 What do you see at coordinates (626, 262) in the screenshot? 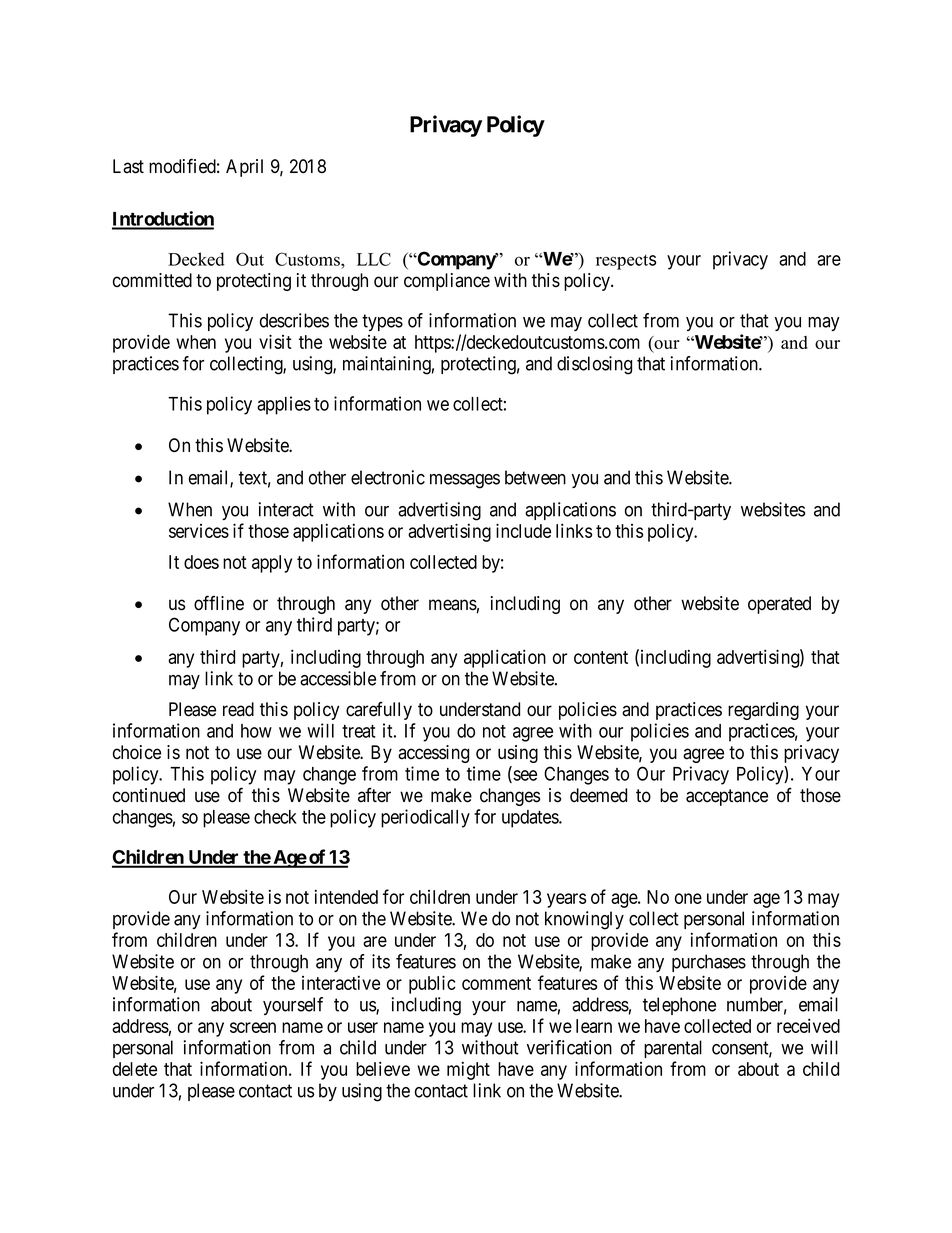
I see `respects` at bounding box center [626, 262].
